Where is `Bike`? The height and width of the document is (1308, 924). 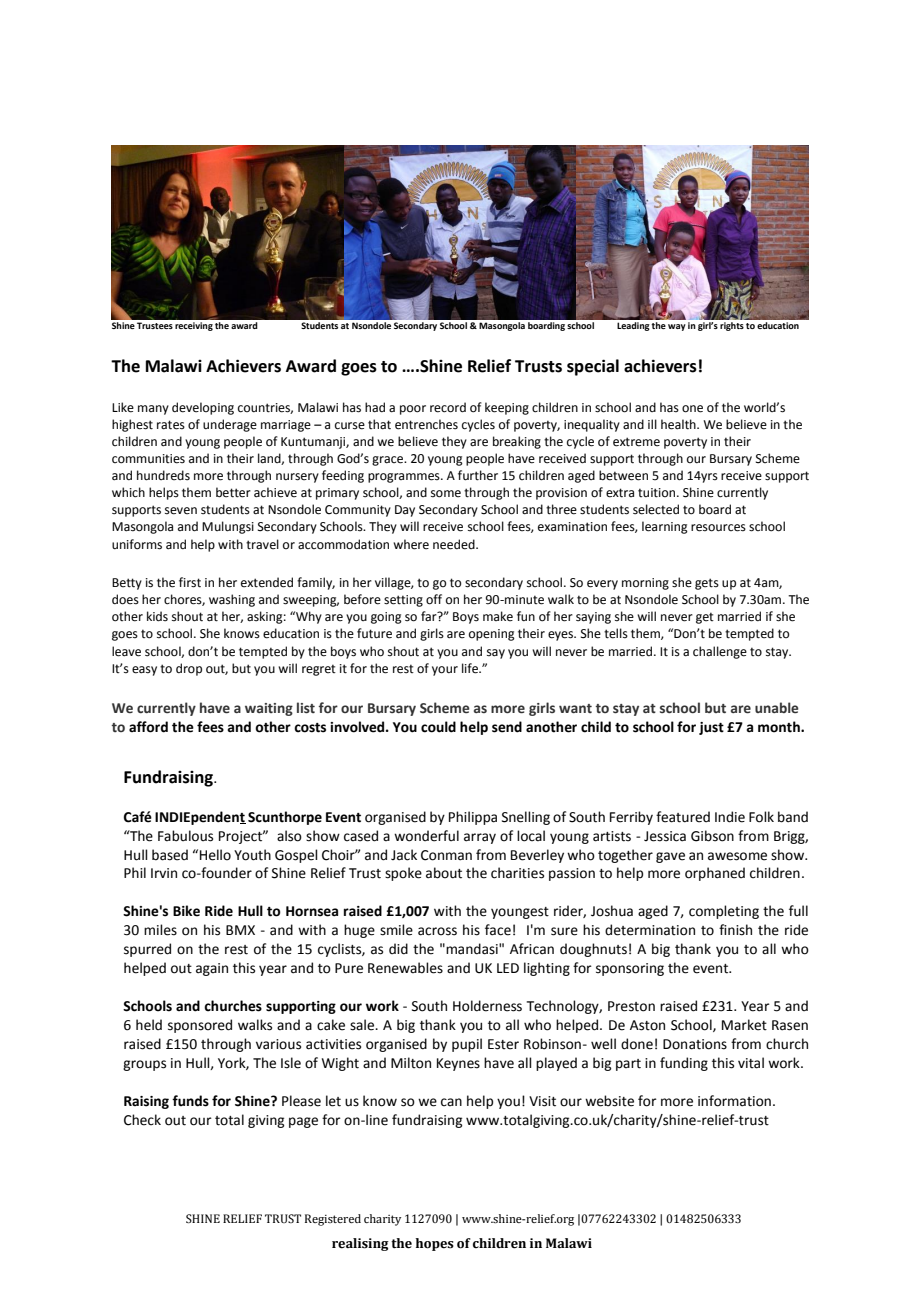 Bike is located at coordinates (186, 911).
